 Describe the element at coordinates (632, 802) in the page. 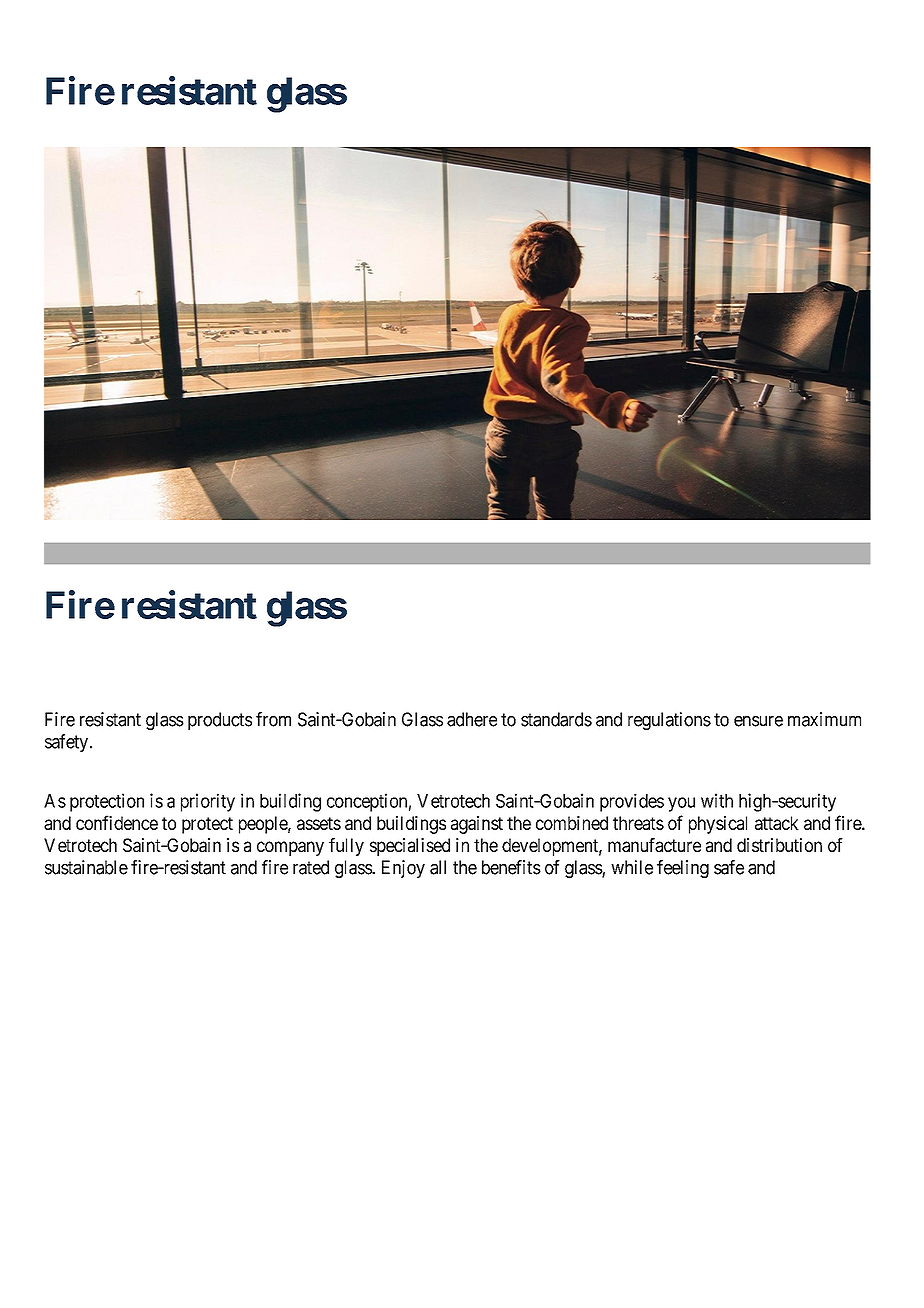

I see `provides` at that location.
